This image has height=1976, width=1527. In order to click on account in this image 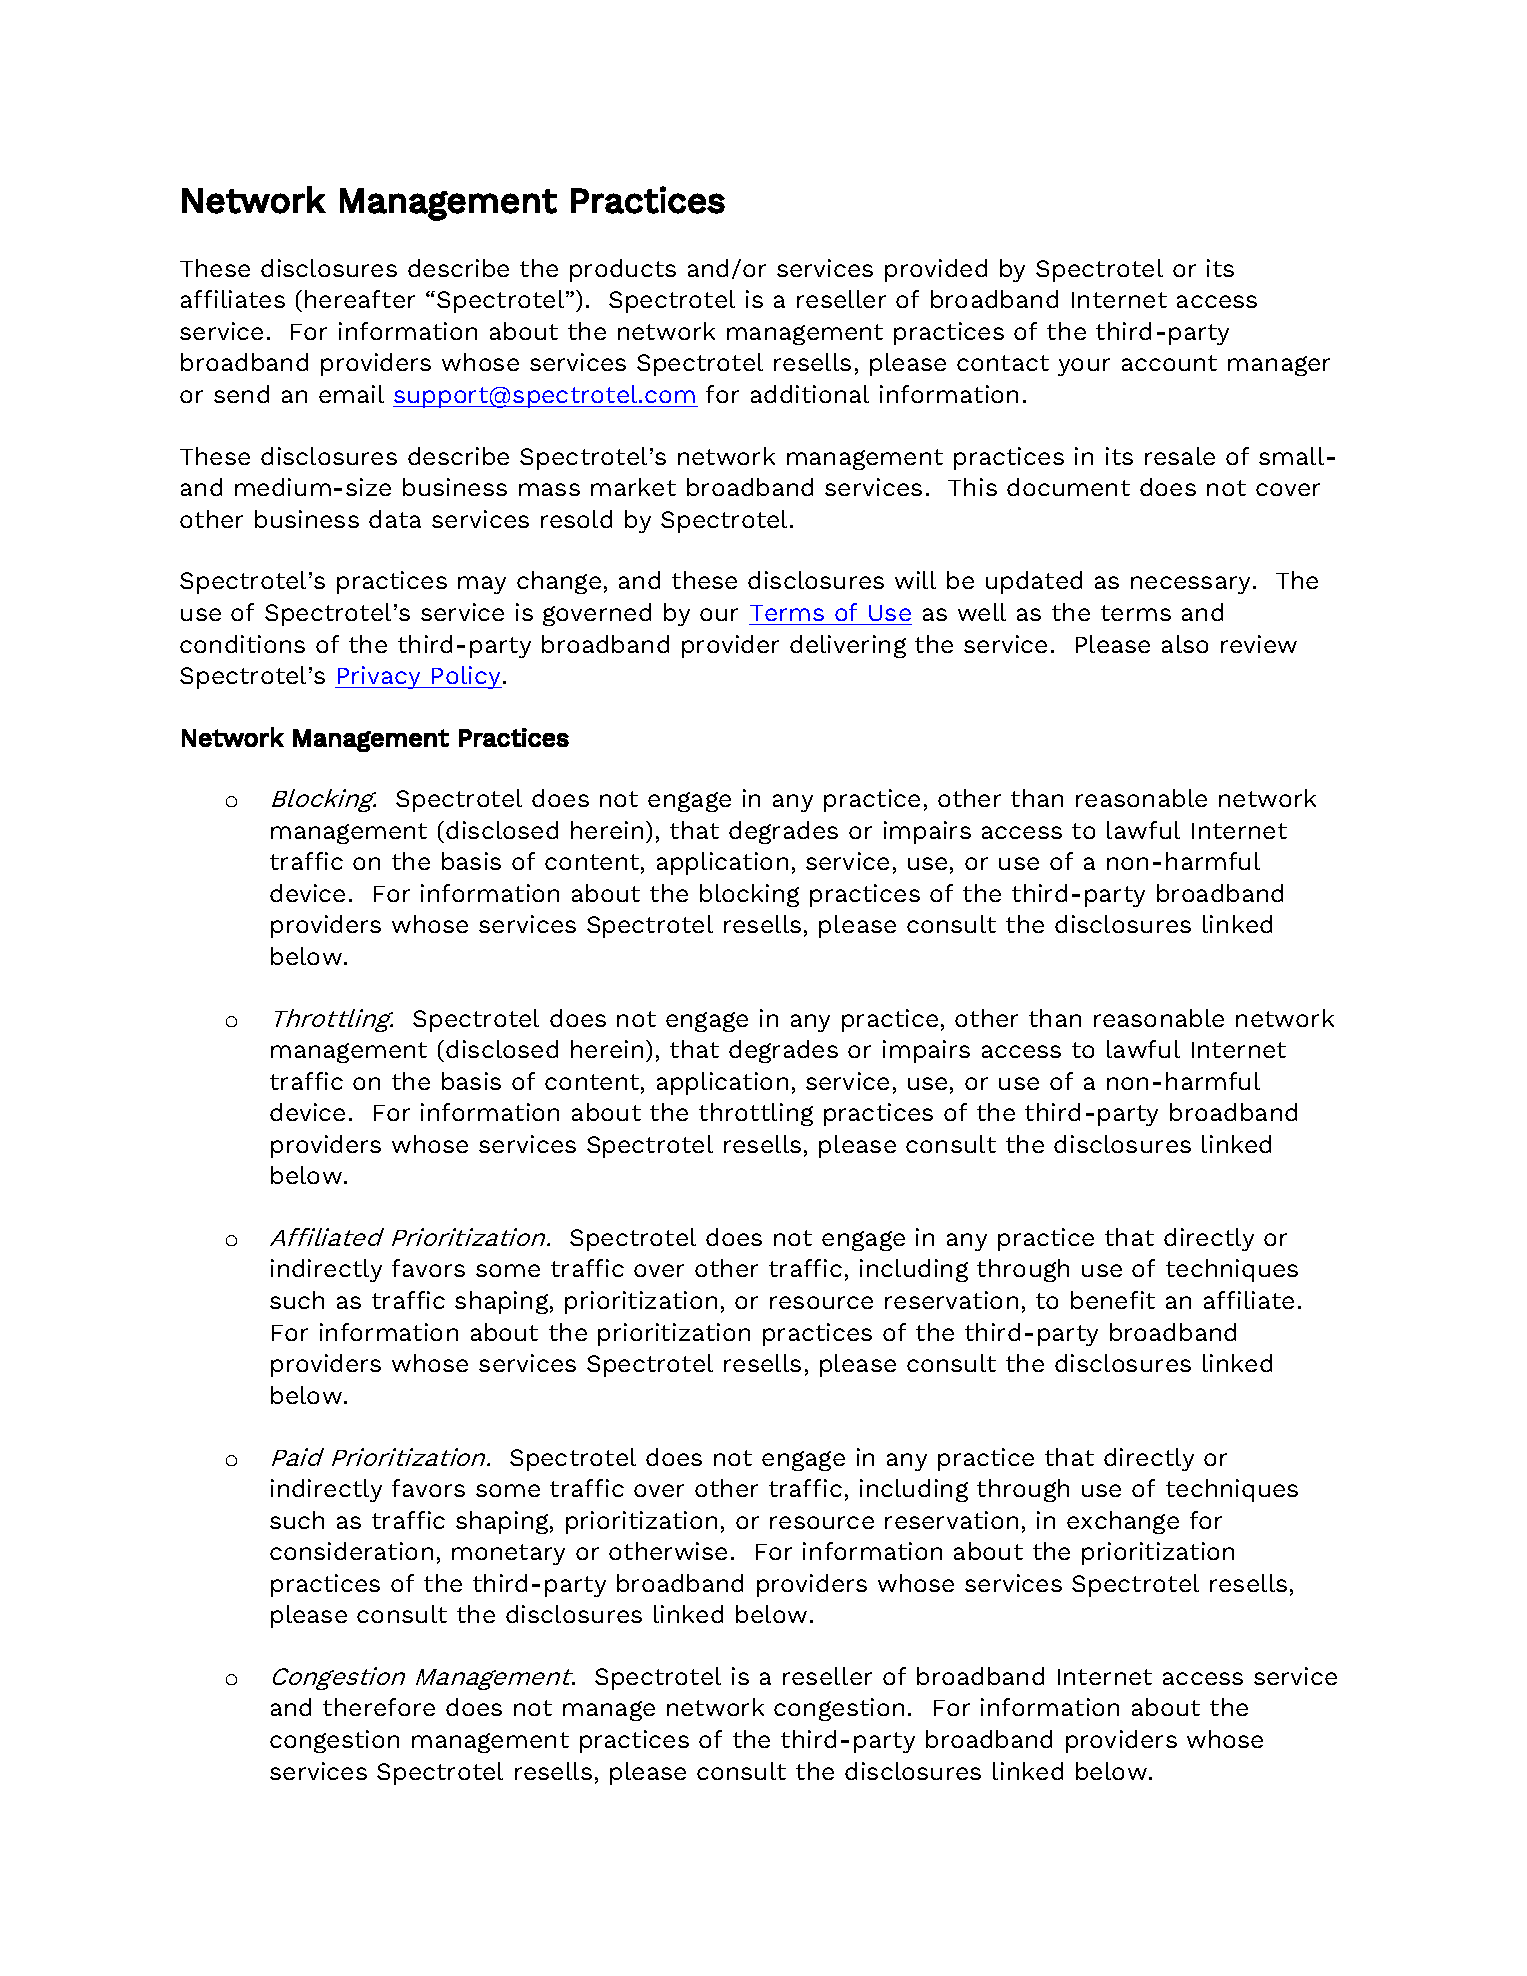, I will do `click(1169, 363)`.
